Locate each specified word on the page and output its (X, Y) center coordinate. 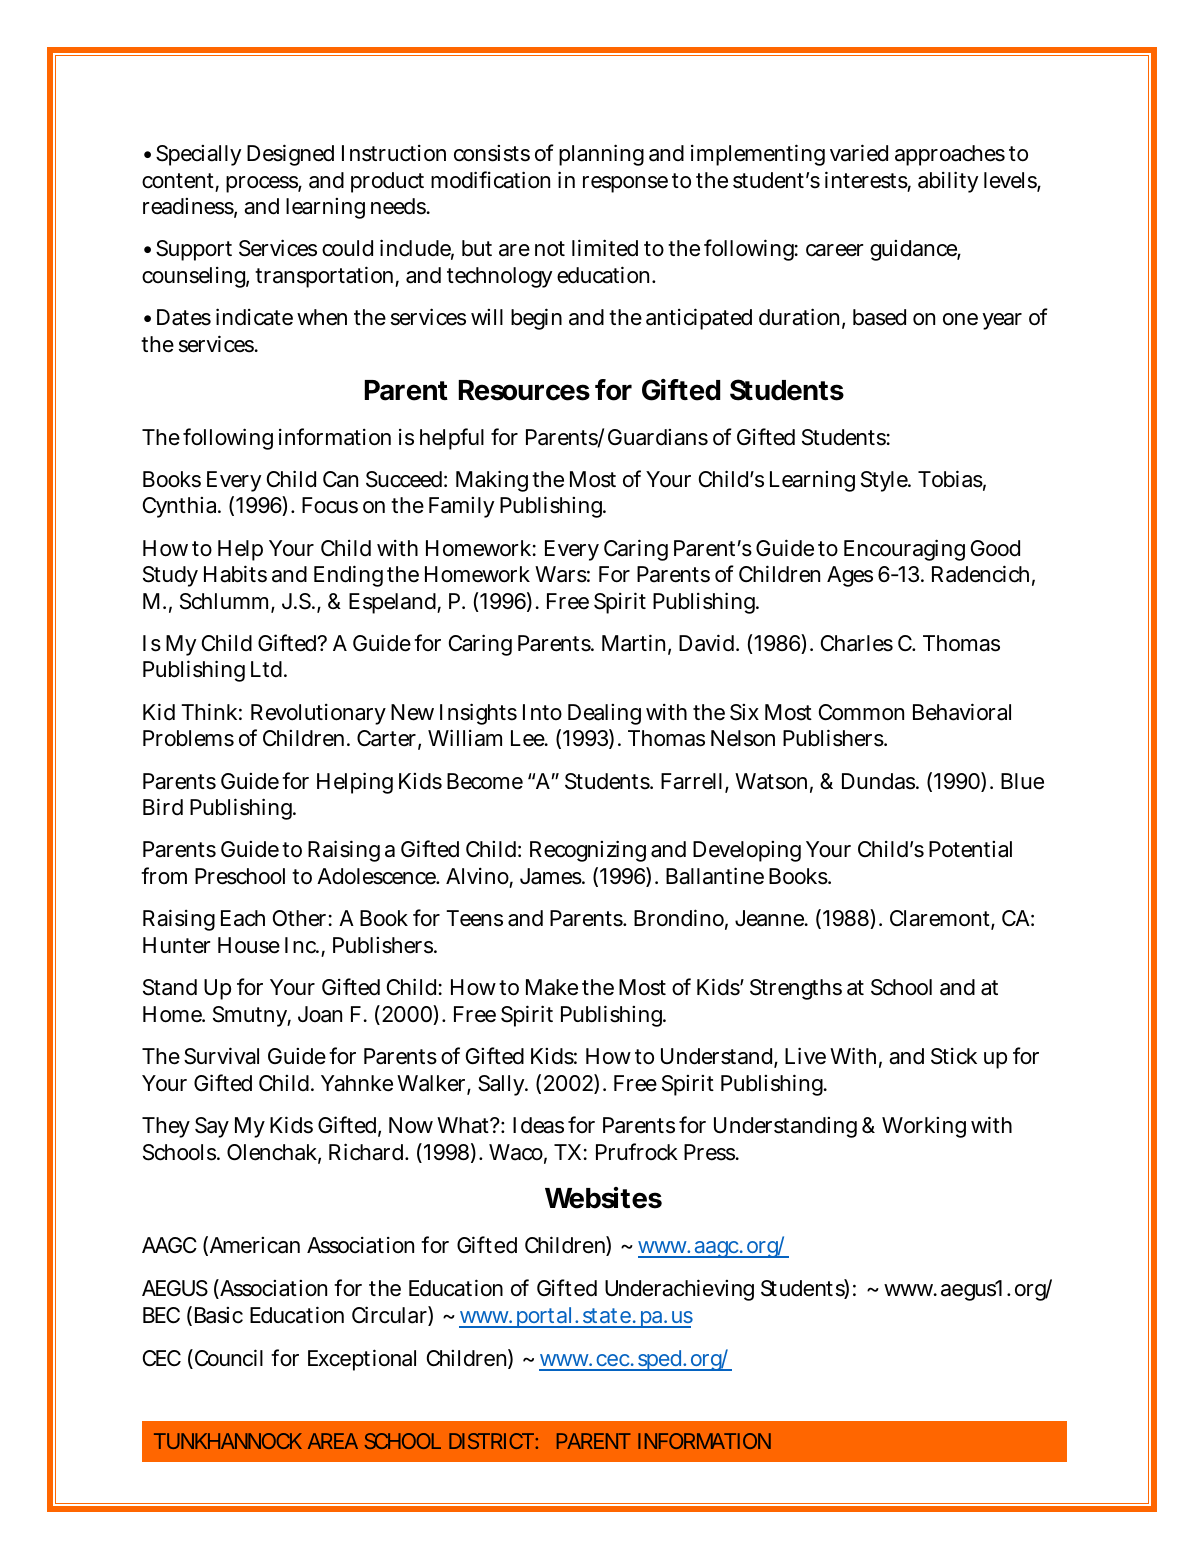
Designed (290, 155)
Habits (235, 574)
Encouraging (904, 550)
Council (227, 1359)
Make (552, 987)
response (625, 184)
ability (948, 182)
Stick (954, 1056)
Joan (320, 1014)
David (708, 643)
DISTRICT (491, 1441)
